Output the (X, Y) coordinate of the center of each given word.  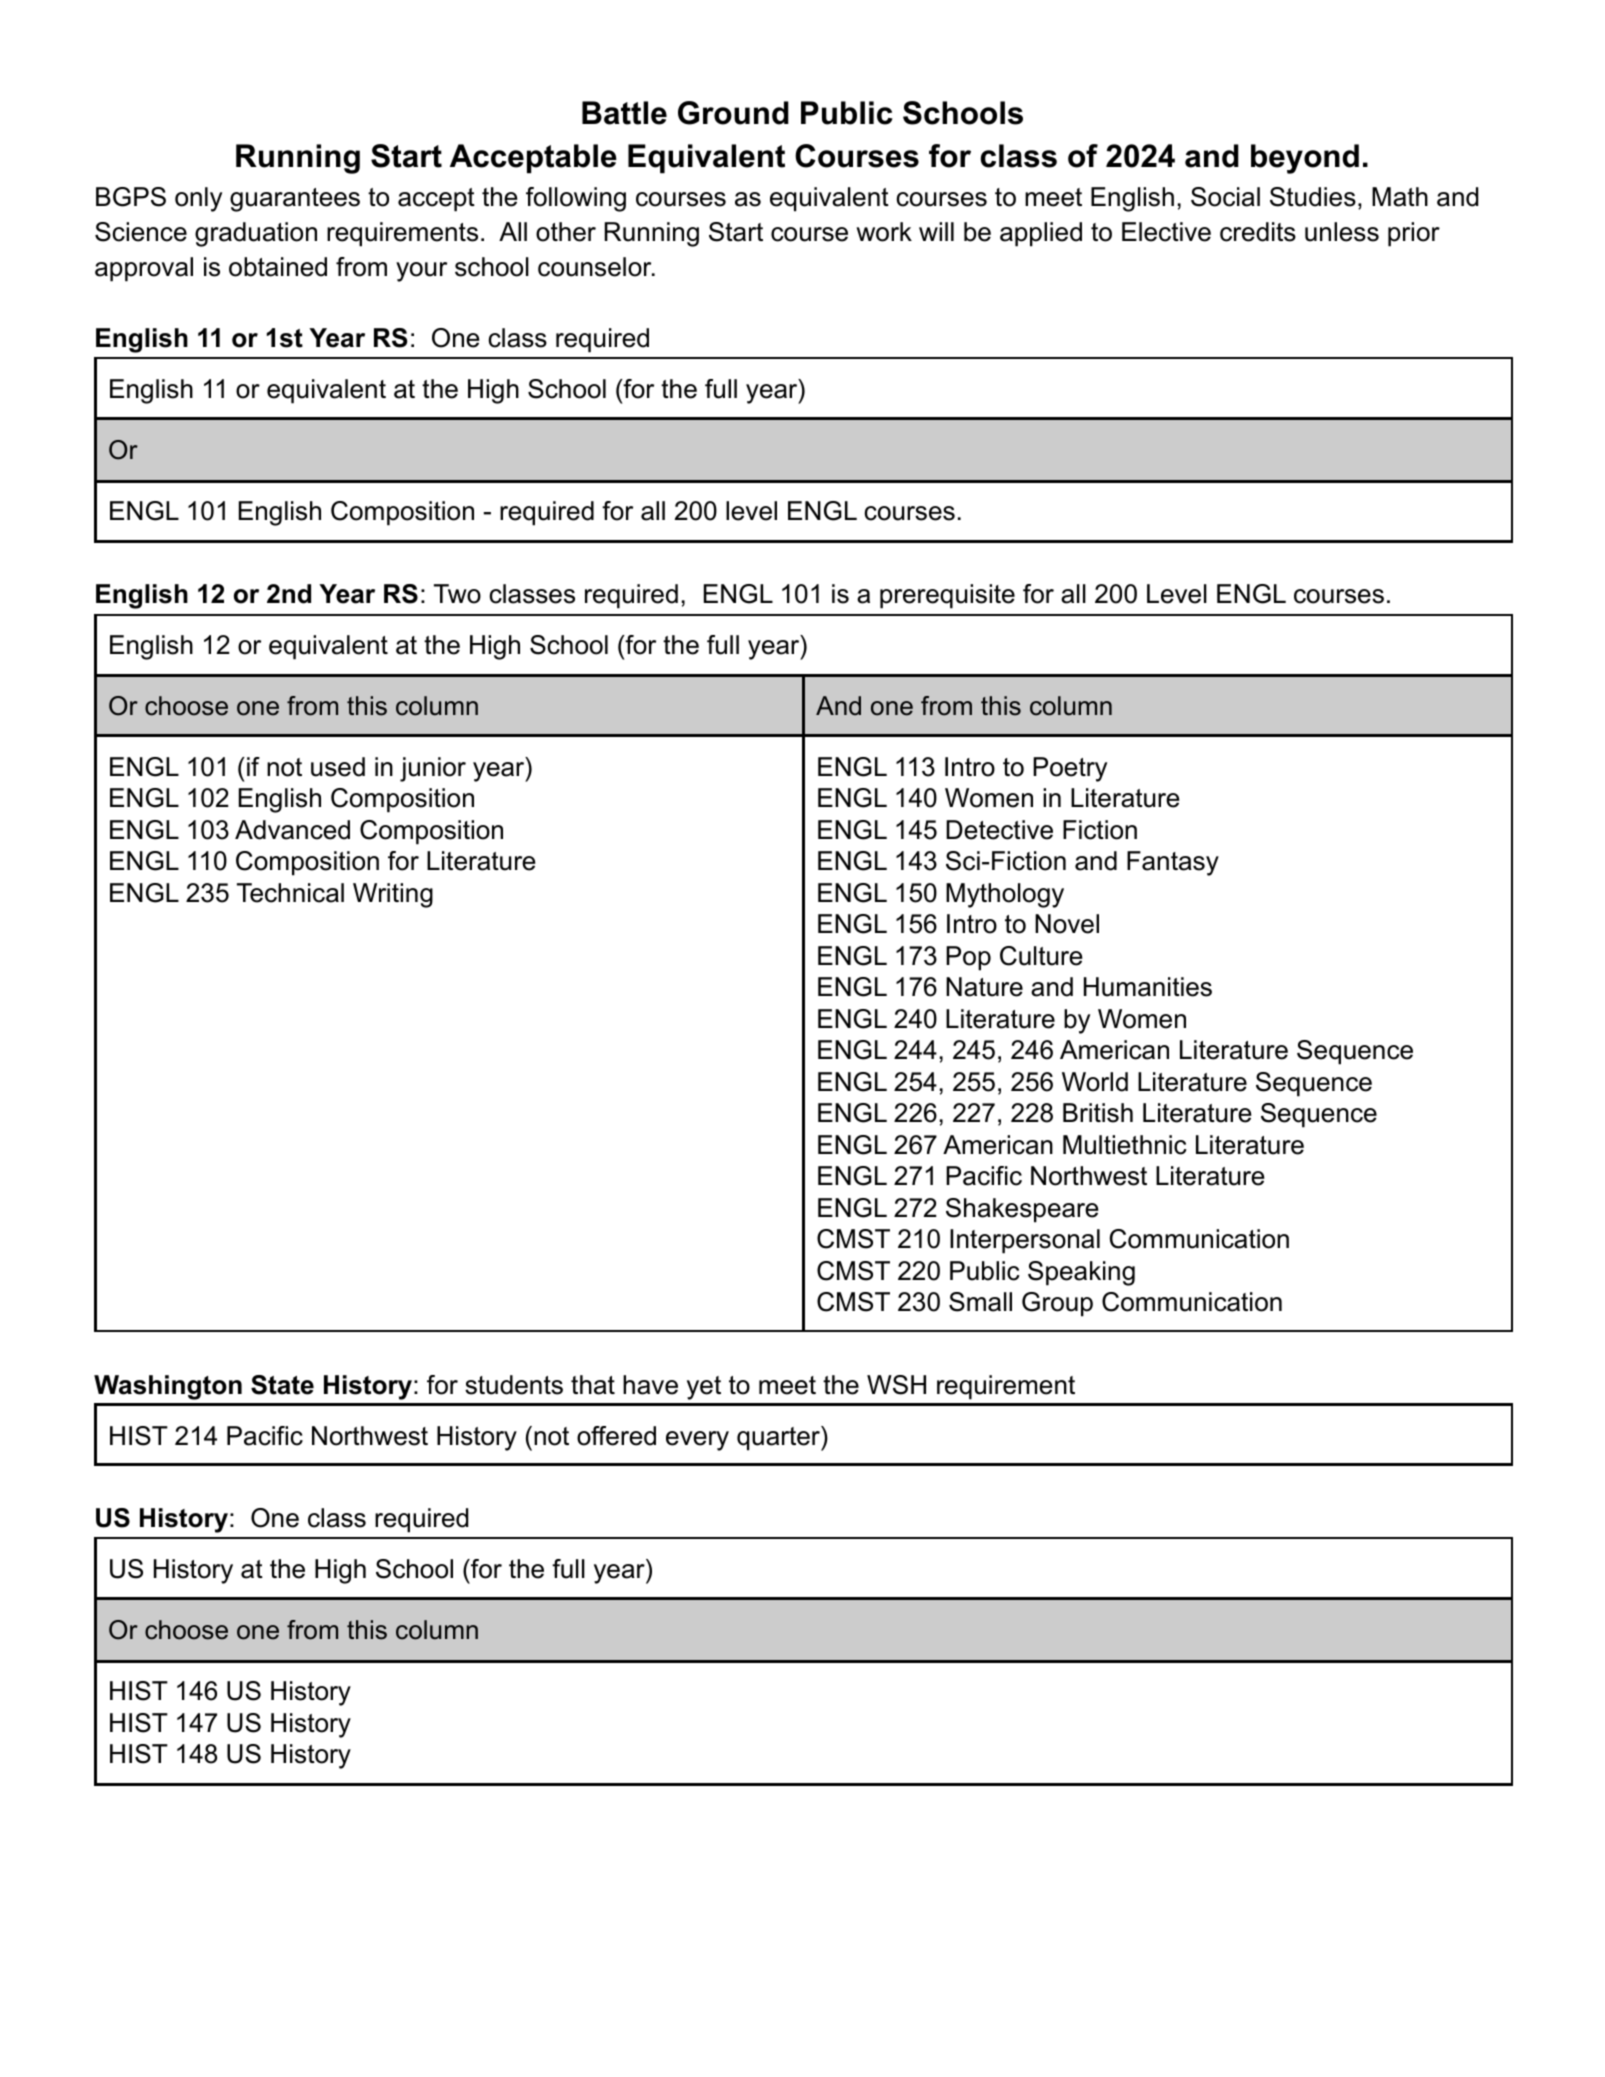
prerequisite (947, 596)
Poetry (1070, 769)
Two (457, 594)
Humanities (1148, 987)
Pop (968, 958)
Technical (290, 893)
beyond (1305, 159)
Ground (733, 113)
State (282, 1385)
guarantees (295, 200)
